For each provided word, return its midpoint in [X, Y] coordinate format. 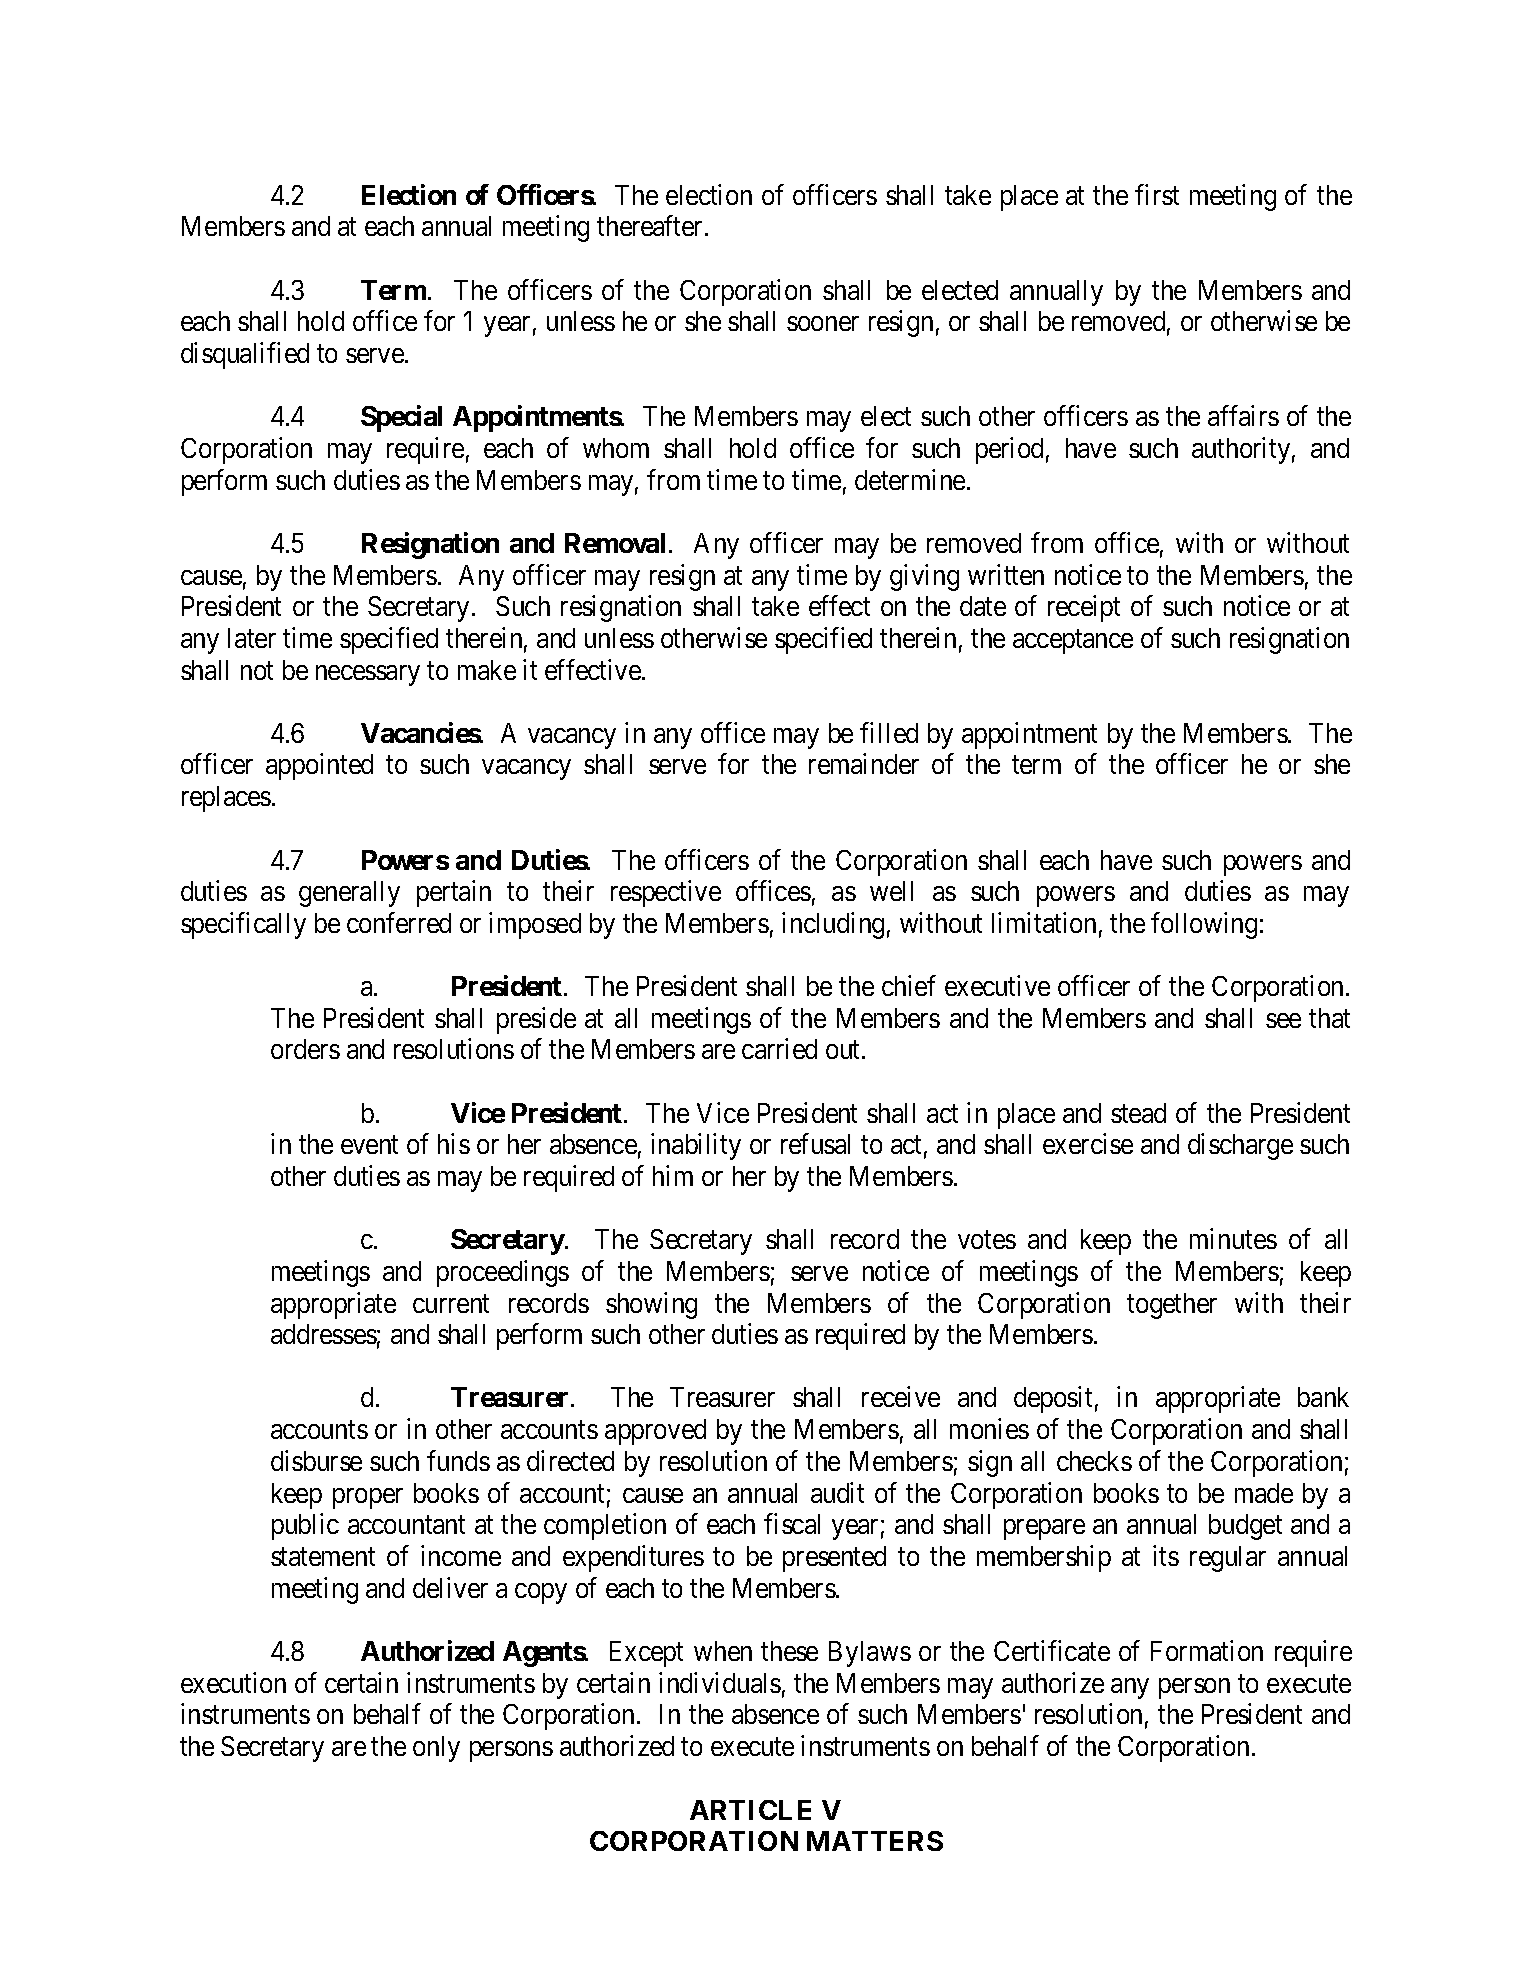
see [1283, 1020]
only [436, 1749]
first [1157, 194]
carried [779, 1049]
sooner [823, 324]
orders [305, 1049]
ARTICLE [750, 1810]
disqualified [245, 355]
